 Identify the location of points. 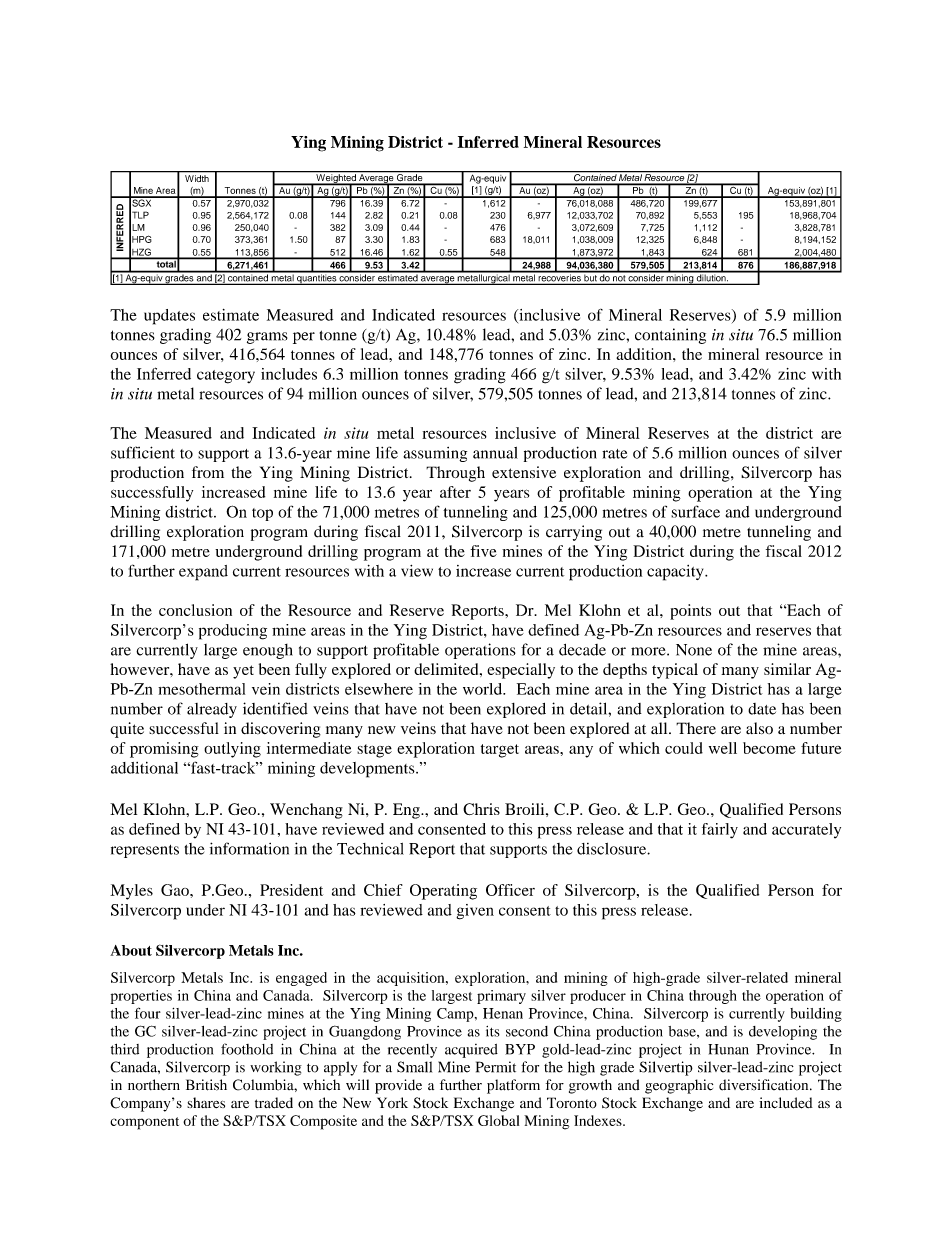
(690, 612).
